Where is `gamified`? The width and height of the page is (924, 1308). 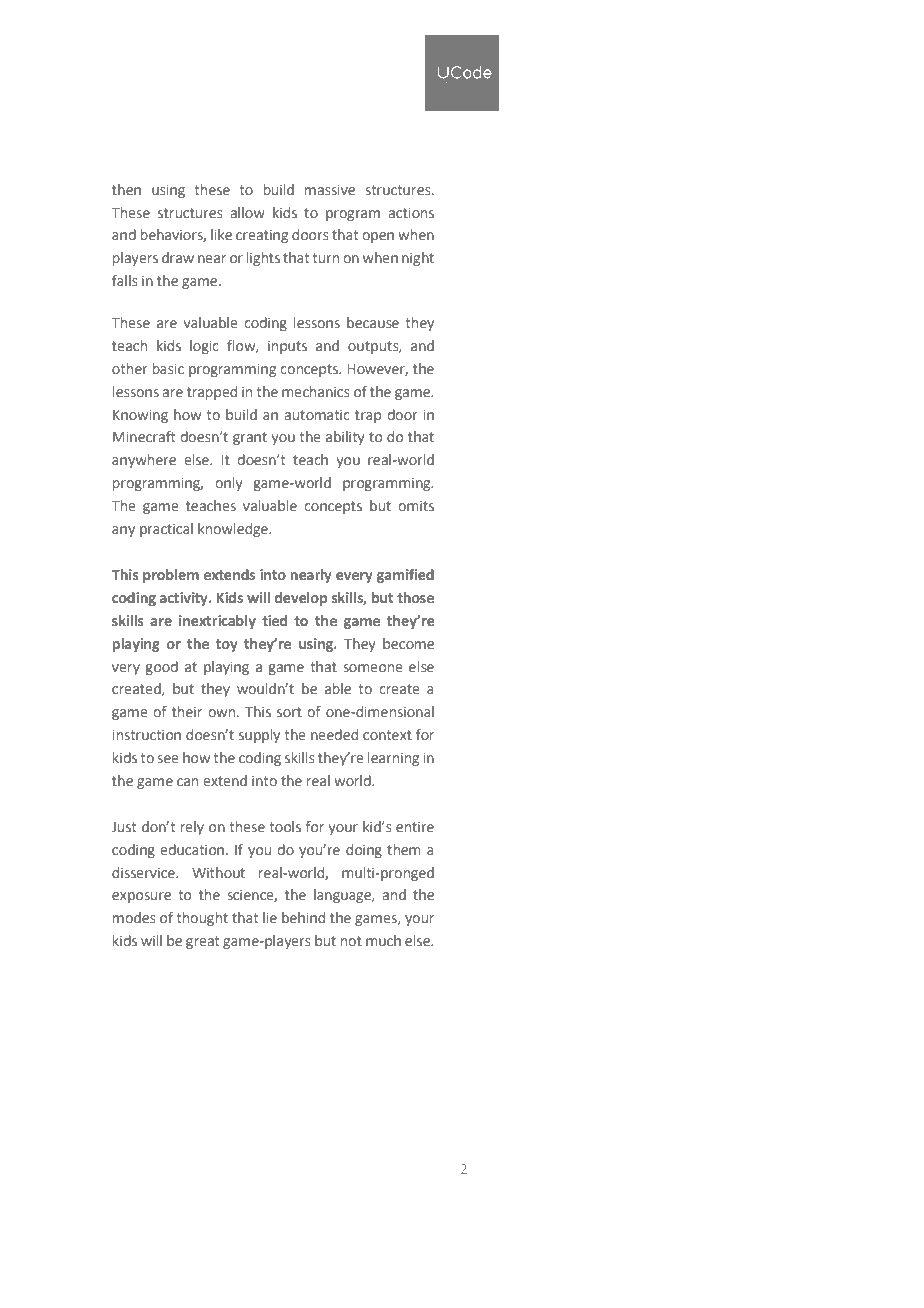
gamified is located at coordinates (405, 576).
